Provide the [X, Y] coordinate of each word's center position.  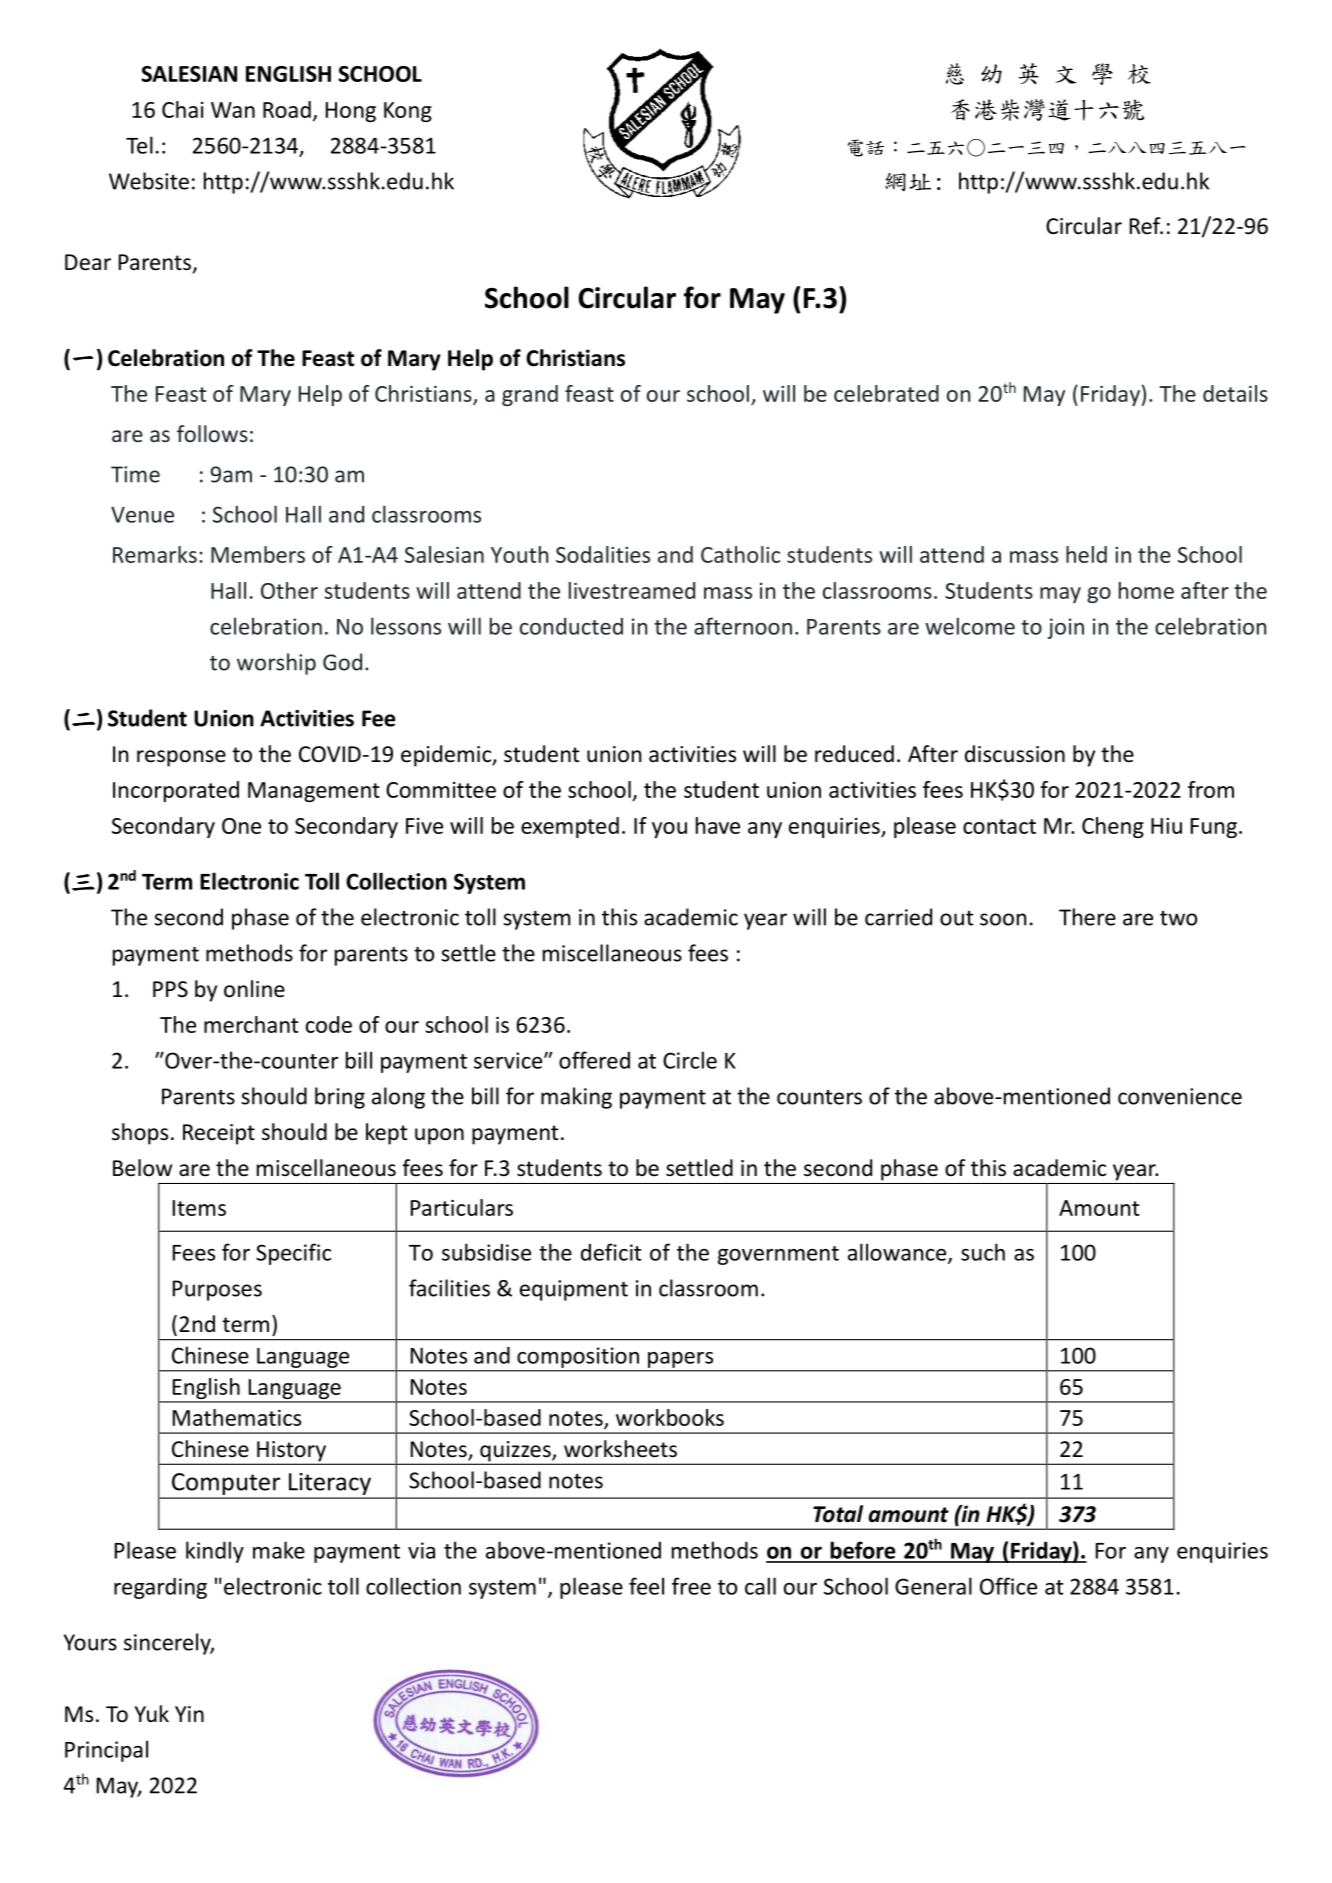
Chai [183, 109]
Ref [1146, 226]
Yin [189, 1714]
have [718, 825]
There [1087, 917]
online [254, 989]
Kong [408, 112]
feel [646, 1586]
